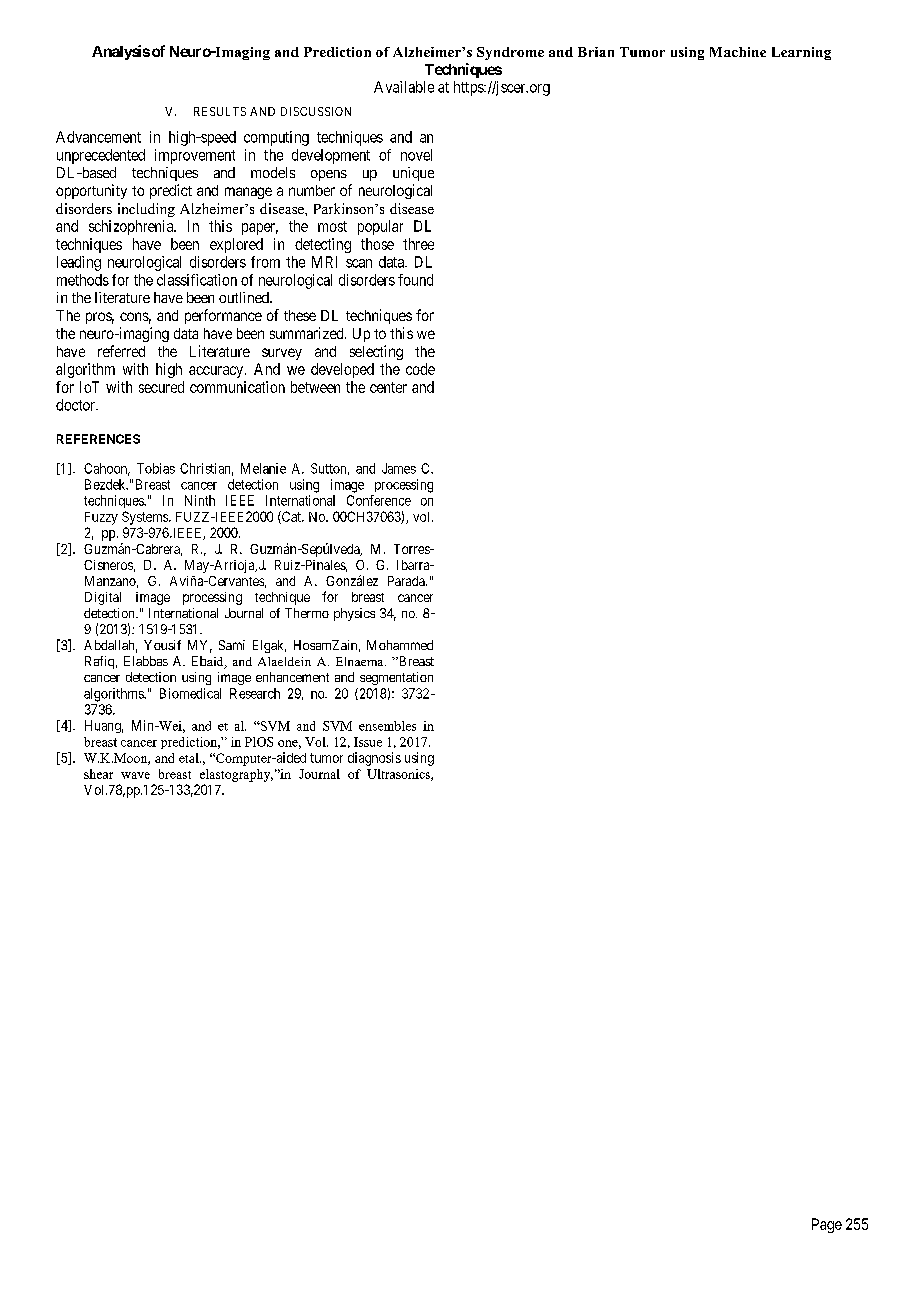  Describe the element at coordinates (374, 759) in the image. I see `diagnosis` at that location.
